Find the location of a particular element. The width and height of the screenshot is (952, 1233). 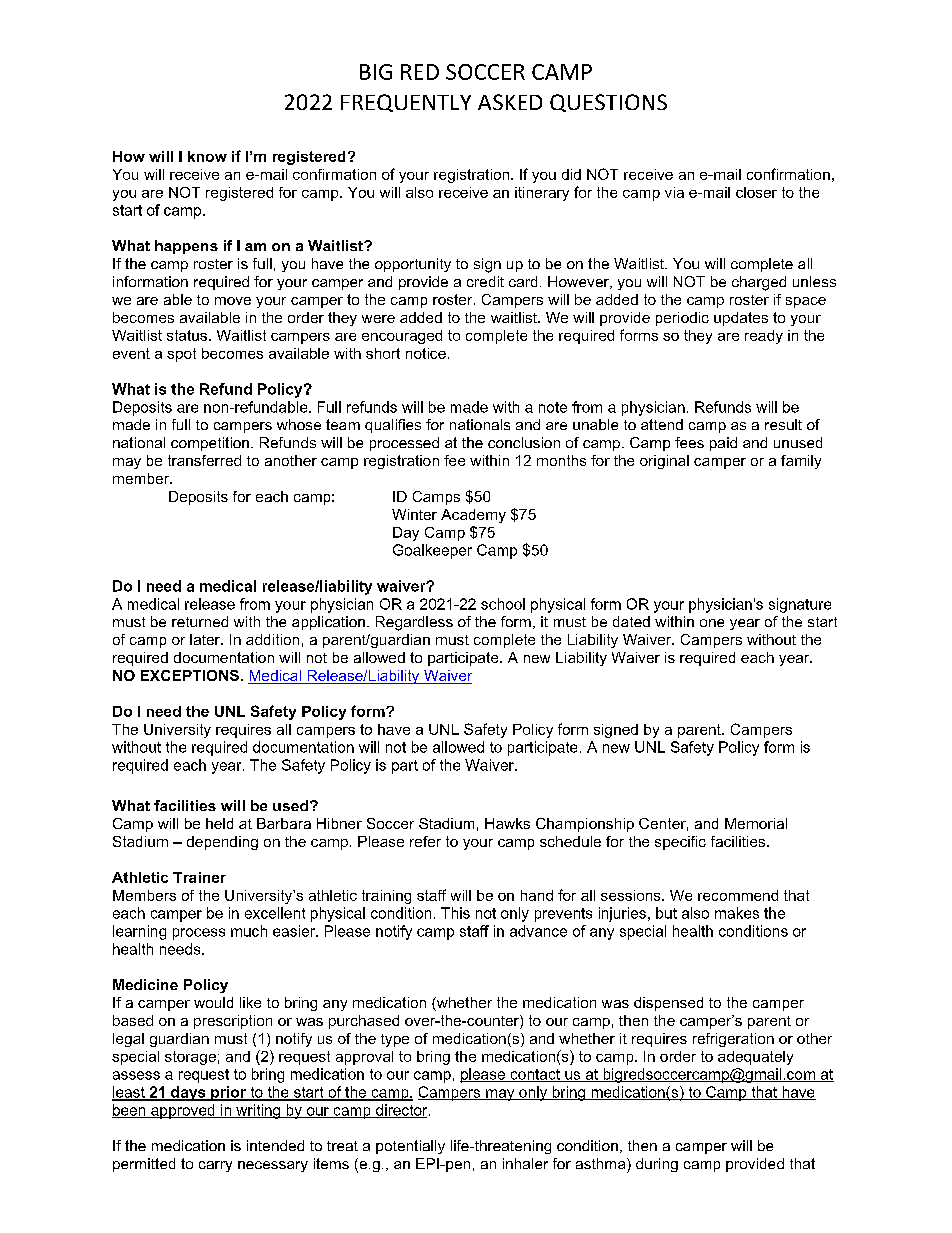

approved is located at coordinates (183, 1111).
